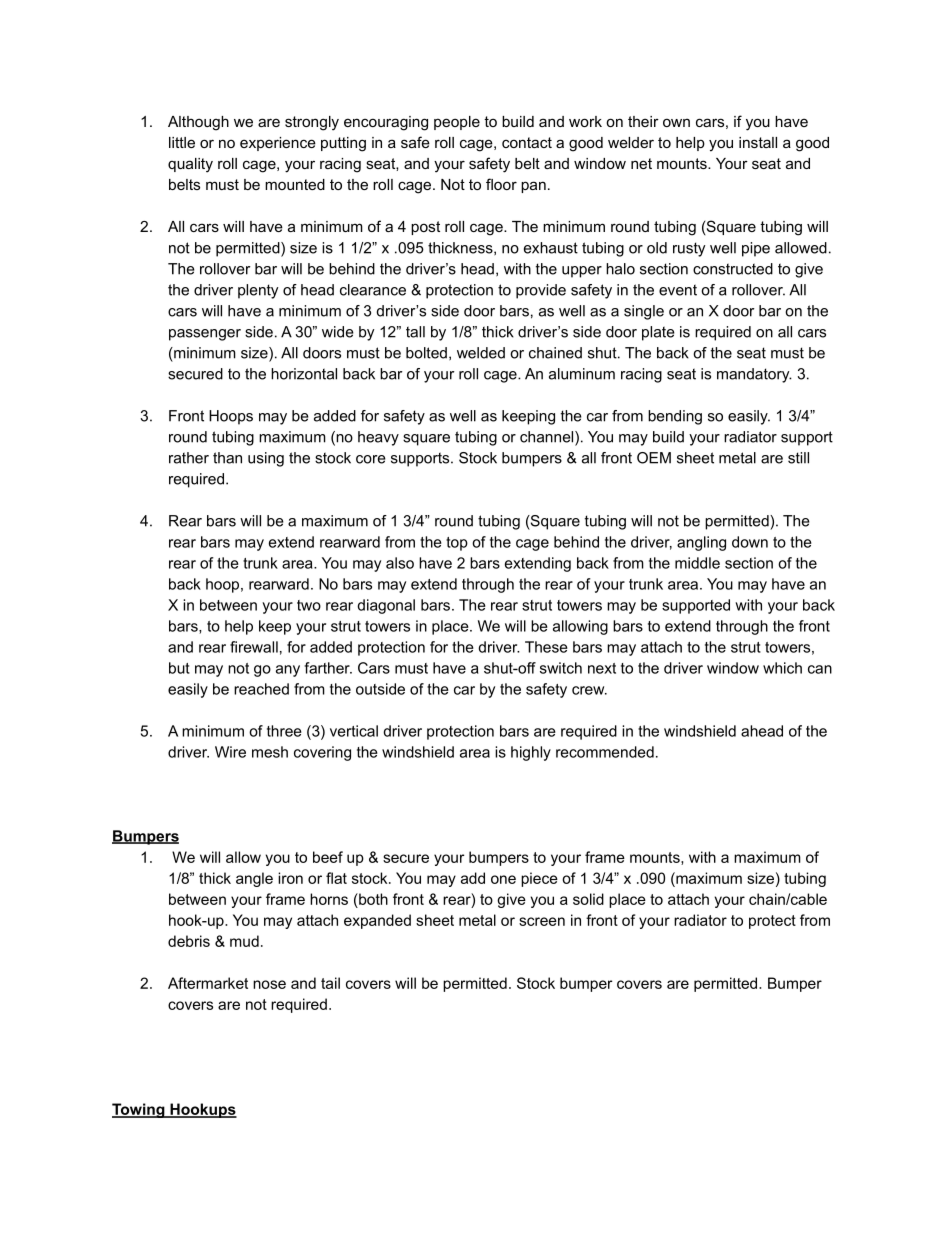 The height and width of the image is (1233, 952). What do you see at coordinates (754, 375) in the image?
I see `mandatory` at bounding box center [754, 375].
